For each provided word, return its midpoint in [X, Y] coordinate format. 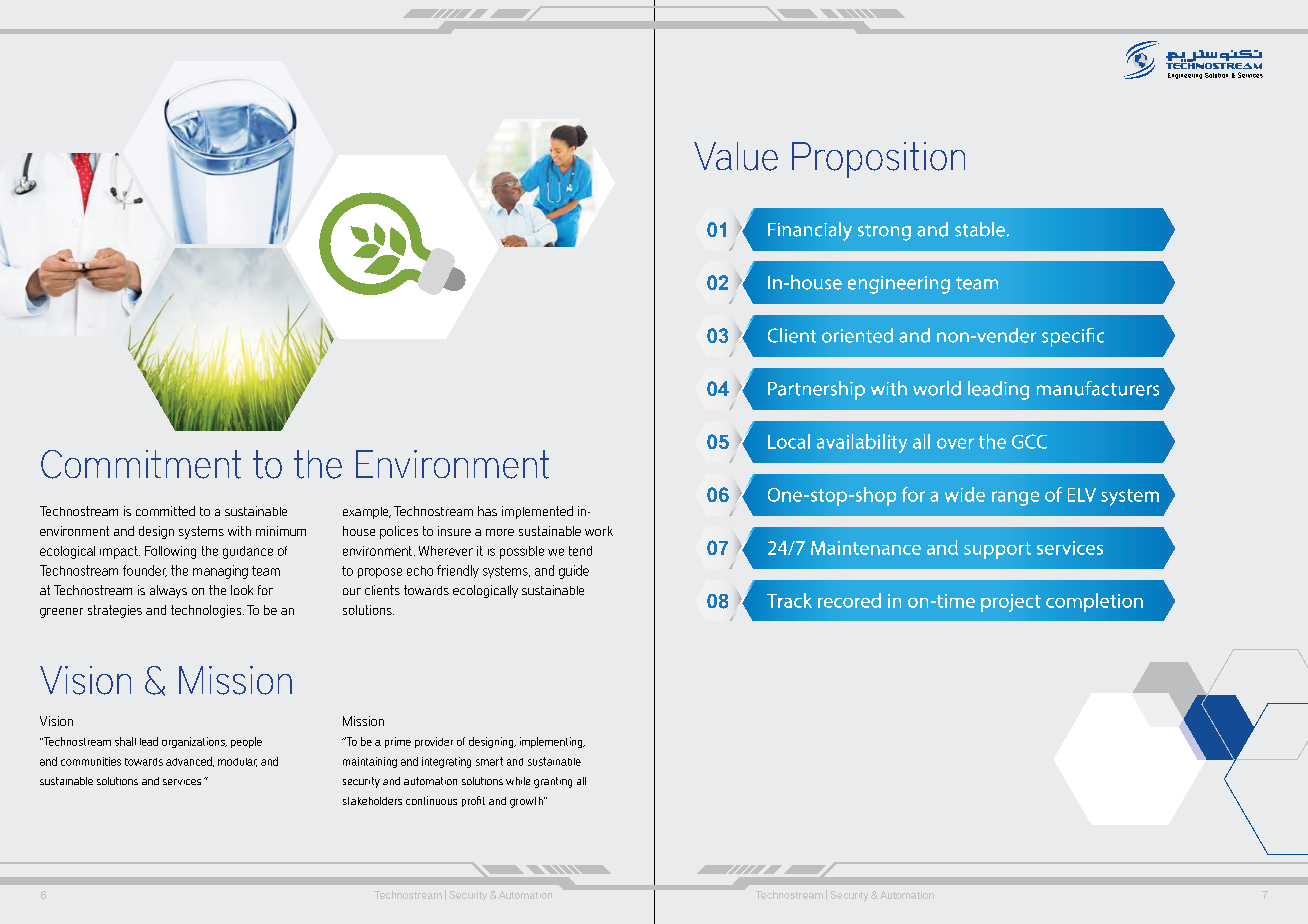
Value [736, 156]
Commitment [141, 464]
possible [522, 552]
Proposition [878, 160]
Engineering [1185, 76]
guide [574, 572]
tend [580, 551]
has [487, 511]
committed [165, 511]
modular [237, 762]
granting [553, 782]
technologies [207, 611]
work [599, 531]
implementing [552, 742]
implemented [537, 512]
